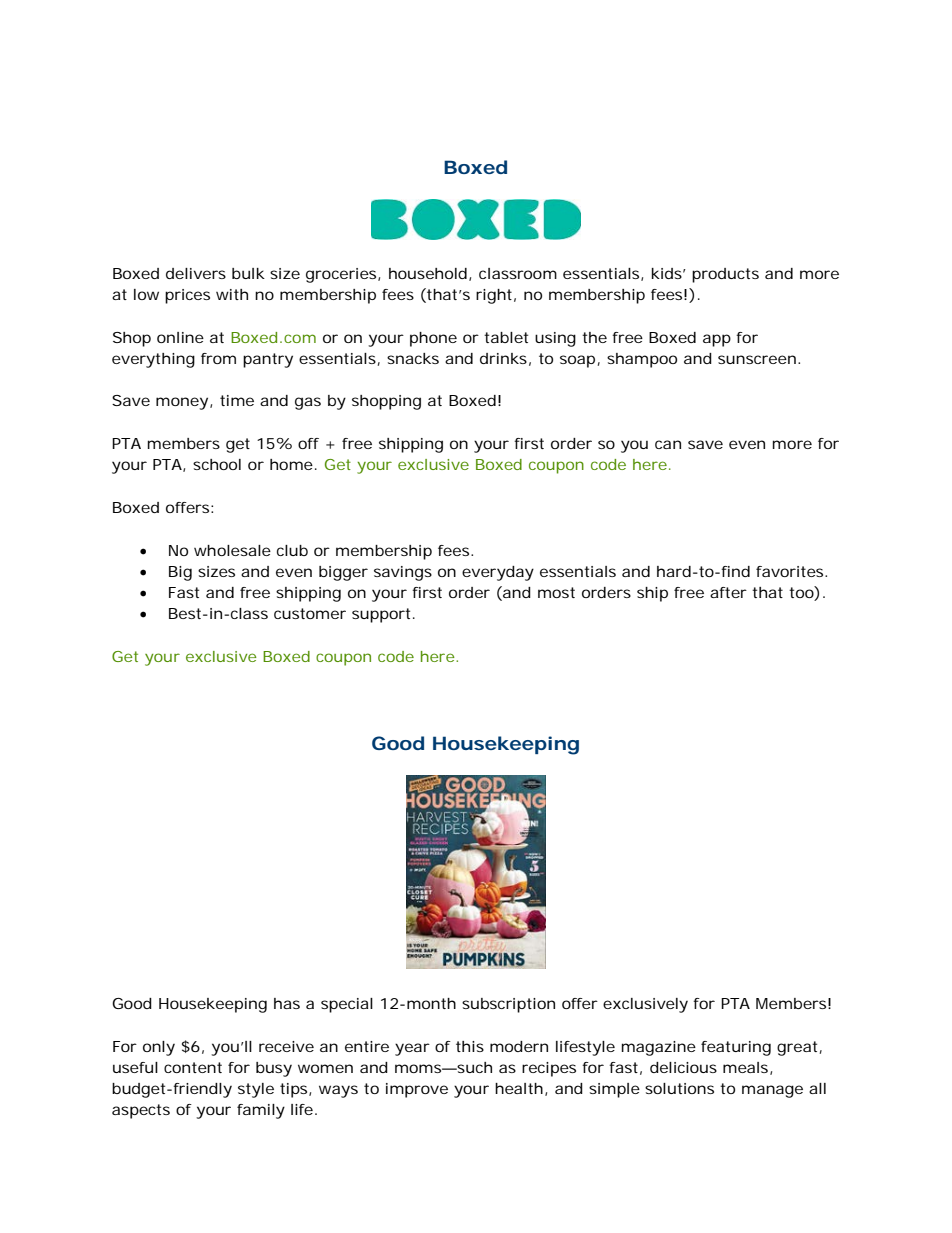 The height and width of the image is (1233, 952). What do you see at coordinates (745, 1067) in the image?
I see `meals` at bounding box center [745, 1067].
